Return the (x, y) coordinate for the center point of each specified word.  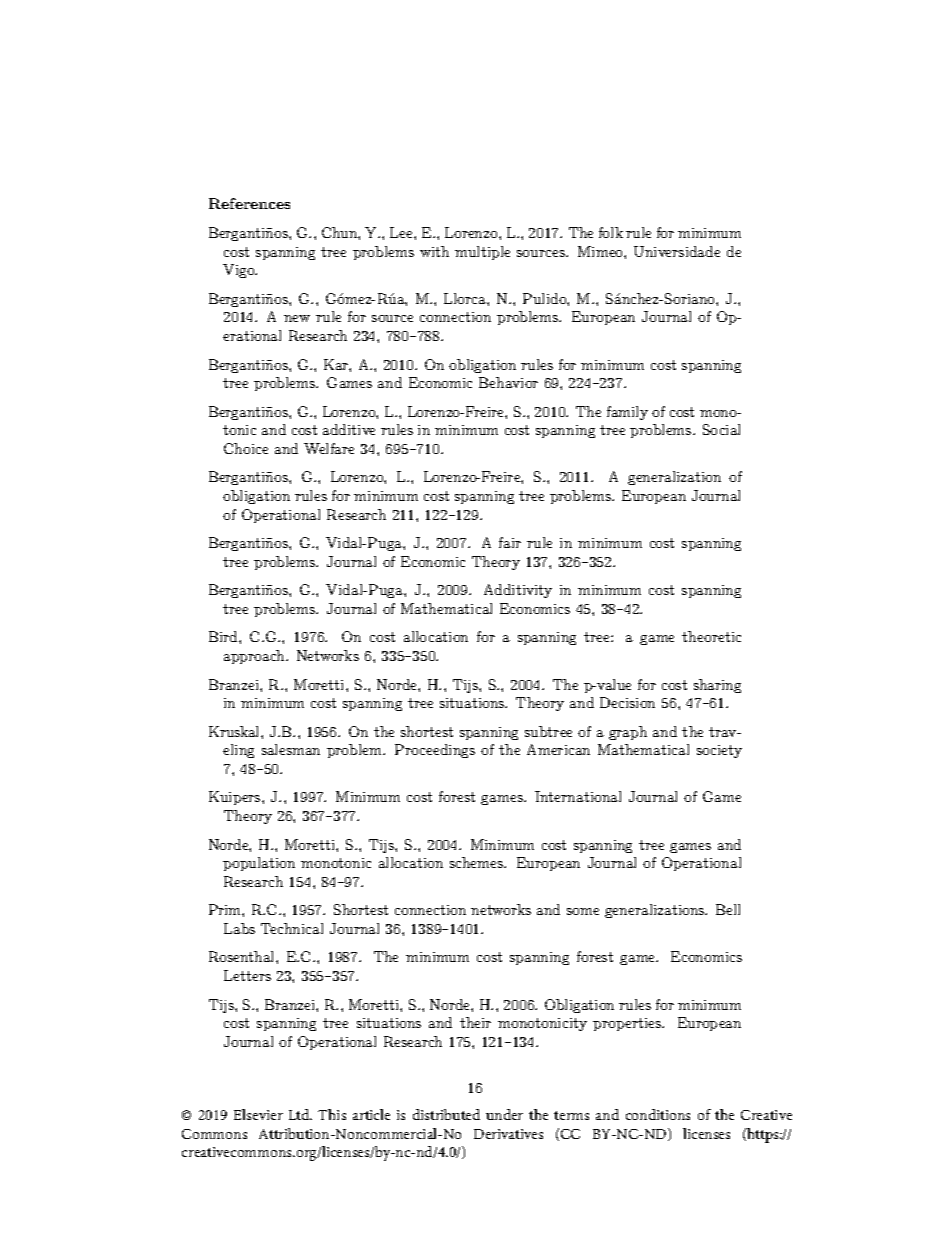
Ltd (300, 1114)
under (504, 1114)
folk (611, 232)
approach (255, 657)
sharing (717, 686)
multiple (482, 253)
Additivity (518, 591)
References (249, 203)
